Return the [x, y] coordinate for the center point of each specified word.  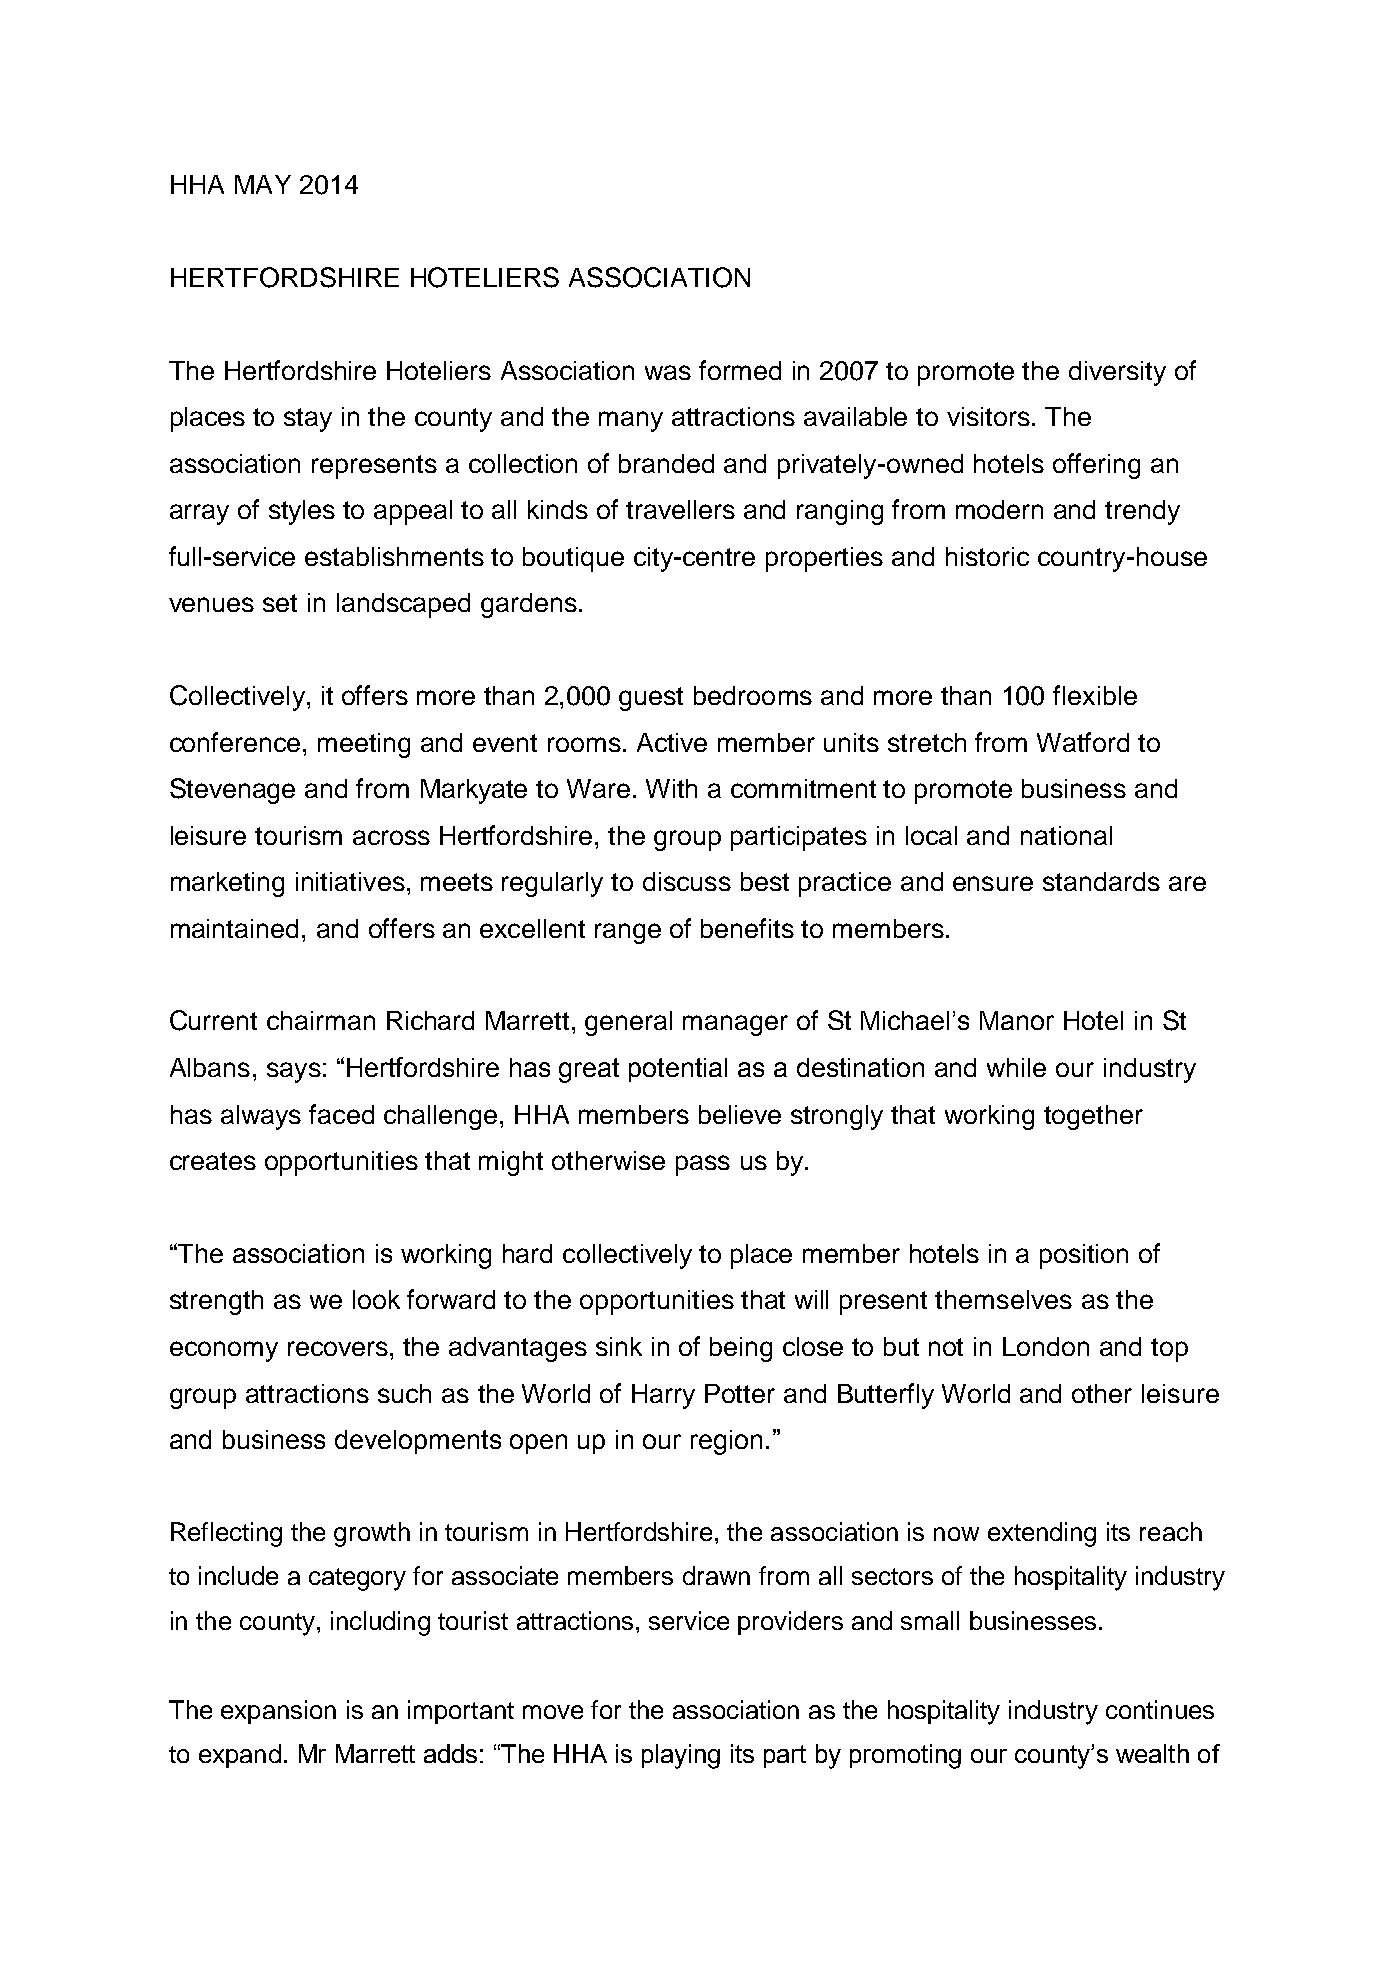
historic [987, 556]
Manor [1017, 1020]
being [741, 1349]
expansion [278, 1712]
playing [681, 1756]
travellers [680, 509]
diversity [1117, 373]
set [280, 603]
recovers [338, 1348]
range [628, 933]
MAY [263, 184]
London [1046, 1346]
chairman [321, 1020]
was [668, 372]
